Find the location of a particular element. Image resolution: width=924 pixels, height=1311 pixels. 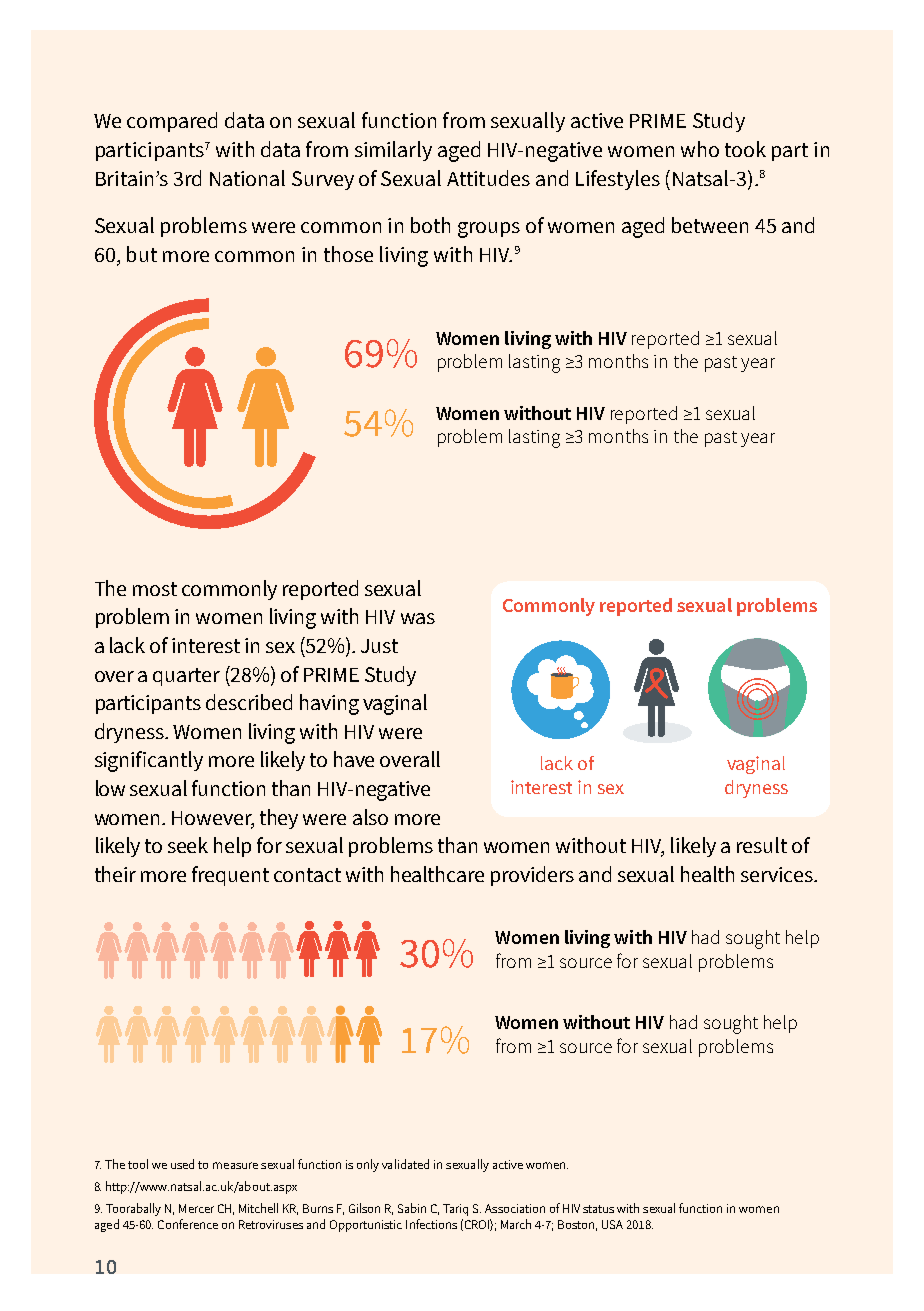

who is located at coordinates (700, 149).
